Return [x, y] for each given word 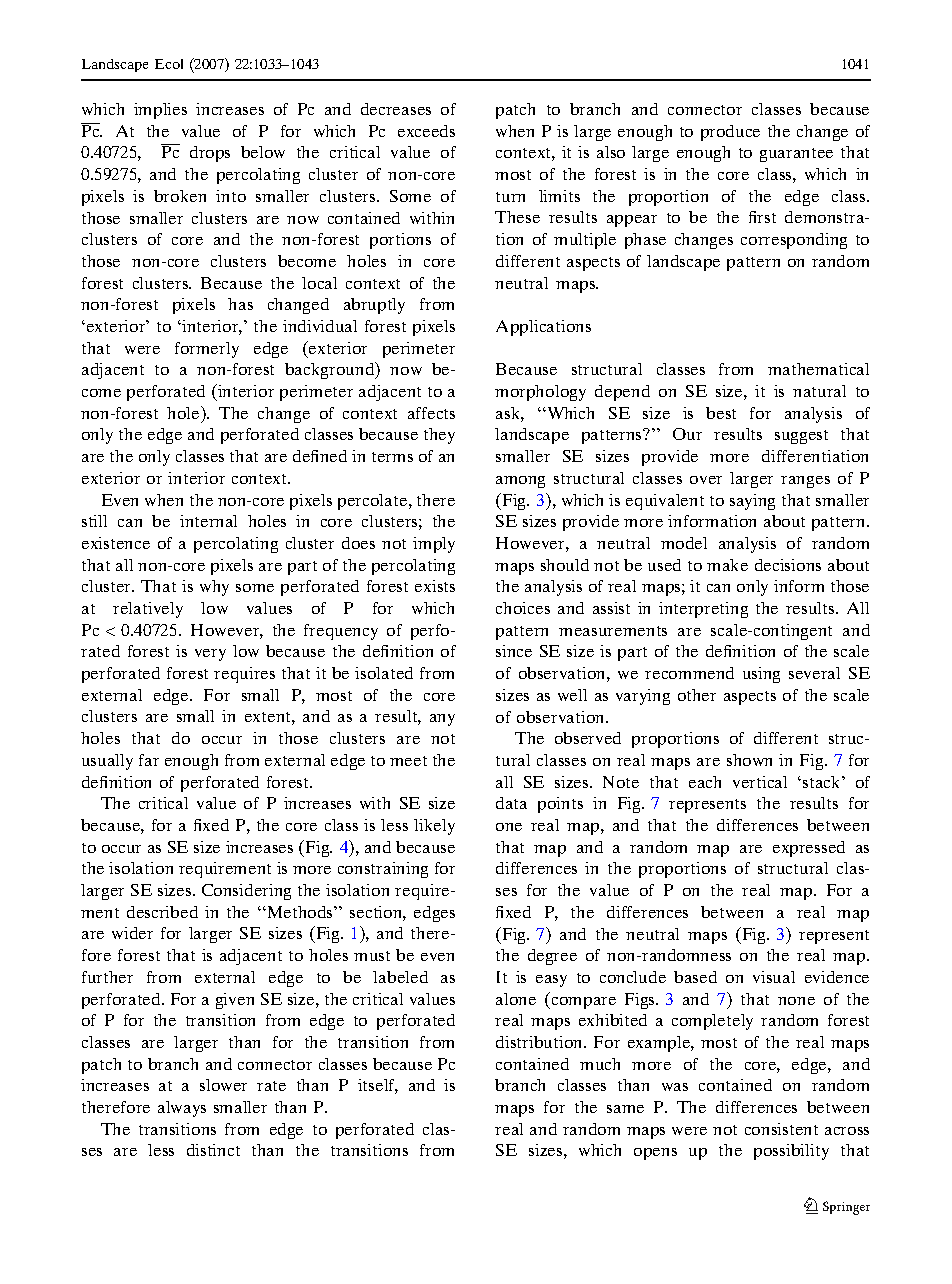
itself [378, 1086]
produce [730, 133]
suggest [801, 437]
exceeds [426, 131]
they [439, 436]
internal [208, 521]
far [149, 760]
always [182, 1109]
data [511, 803]
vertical [760, 782]
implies [160, 111]
